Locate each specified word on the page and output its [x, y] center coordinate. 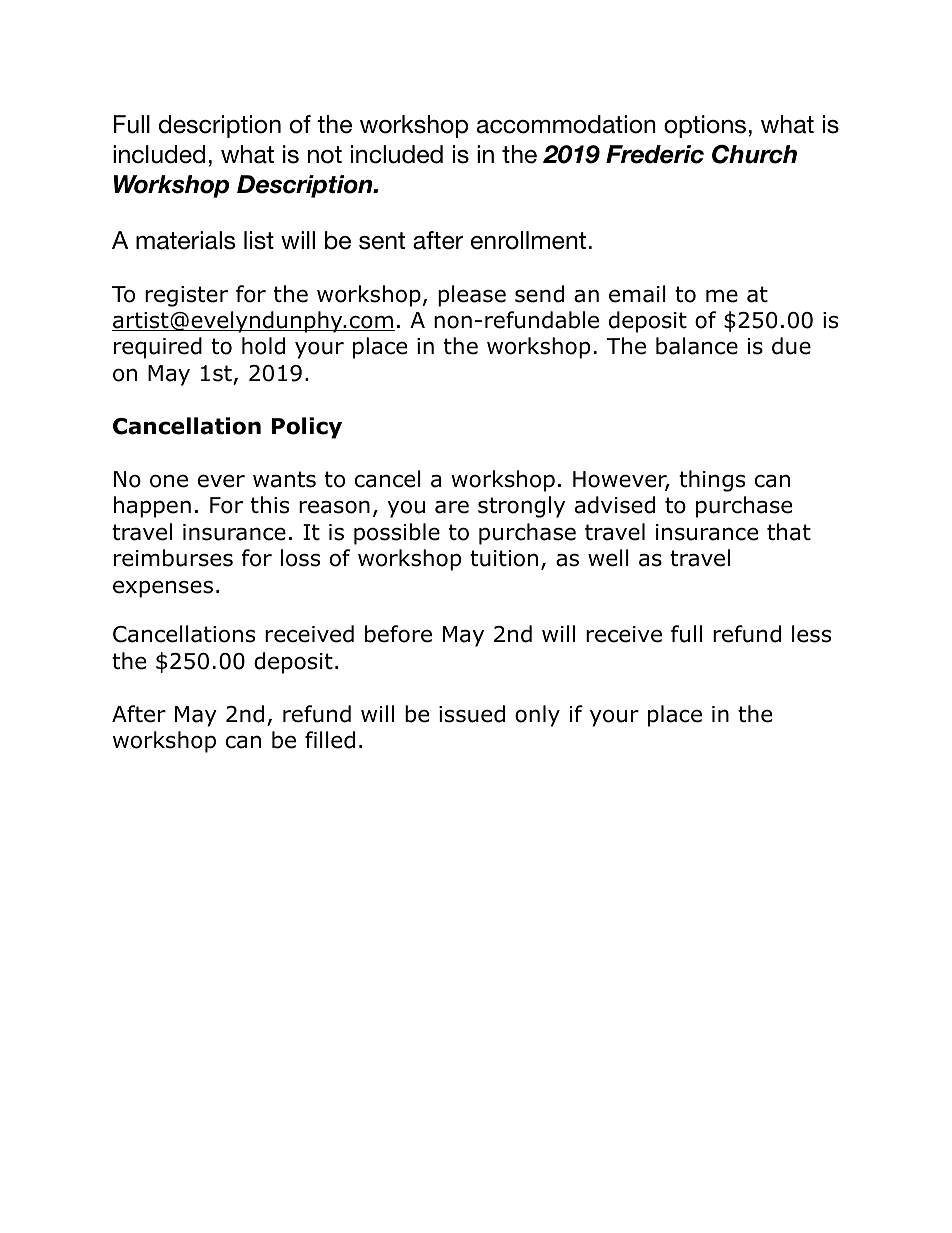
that [789, 532]
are [452, 507]
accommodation [566, 124]
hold [263, 346]
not [325, 155]
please [472, 296]
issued [472, 714]
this [270, 505]
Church [754, 154]
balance [697, 346]
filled [330, 740]
